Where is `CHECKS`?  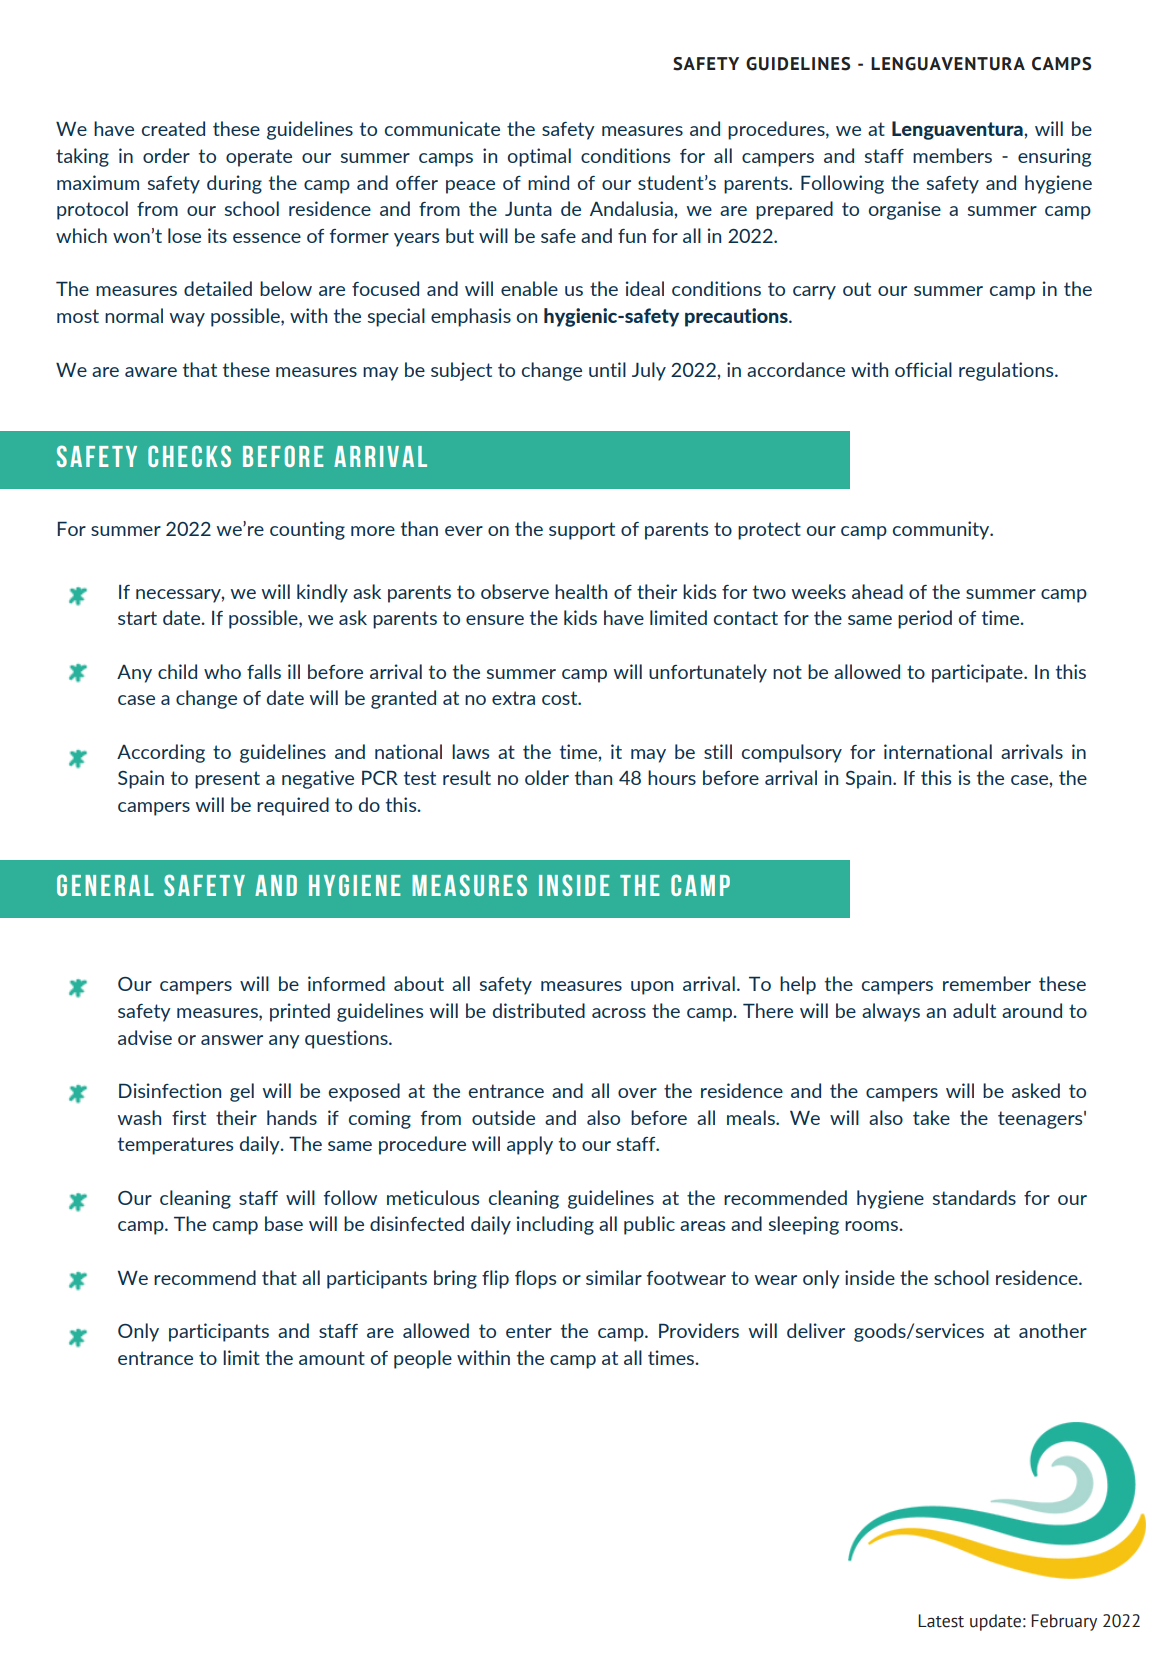 CHECKS is located at coordinates (189, 456).
